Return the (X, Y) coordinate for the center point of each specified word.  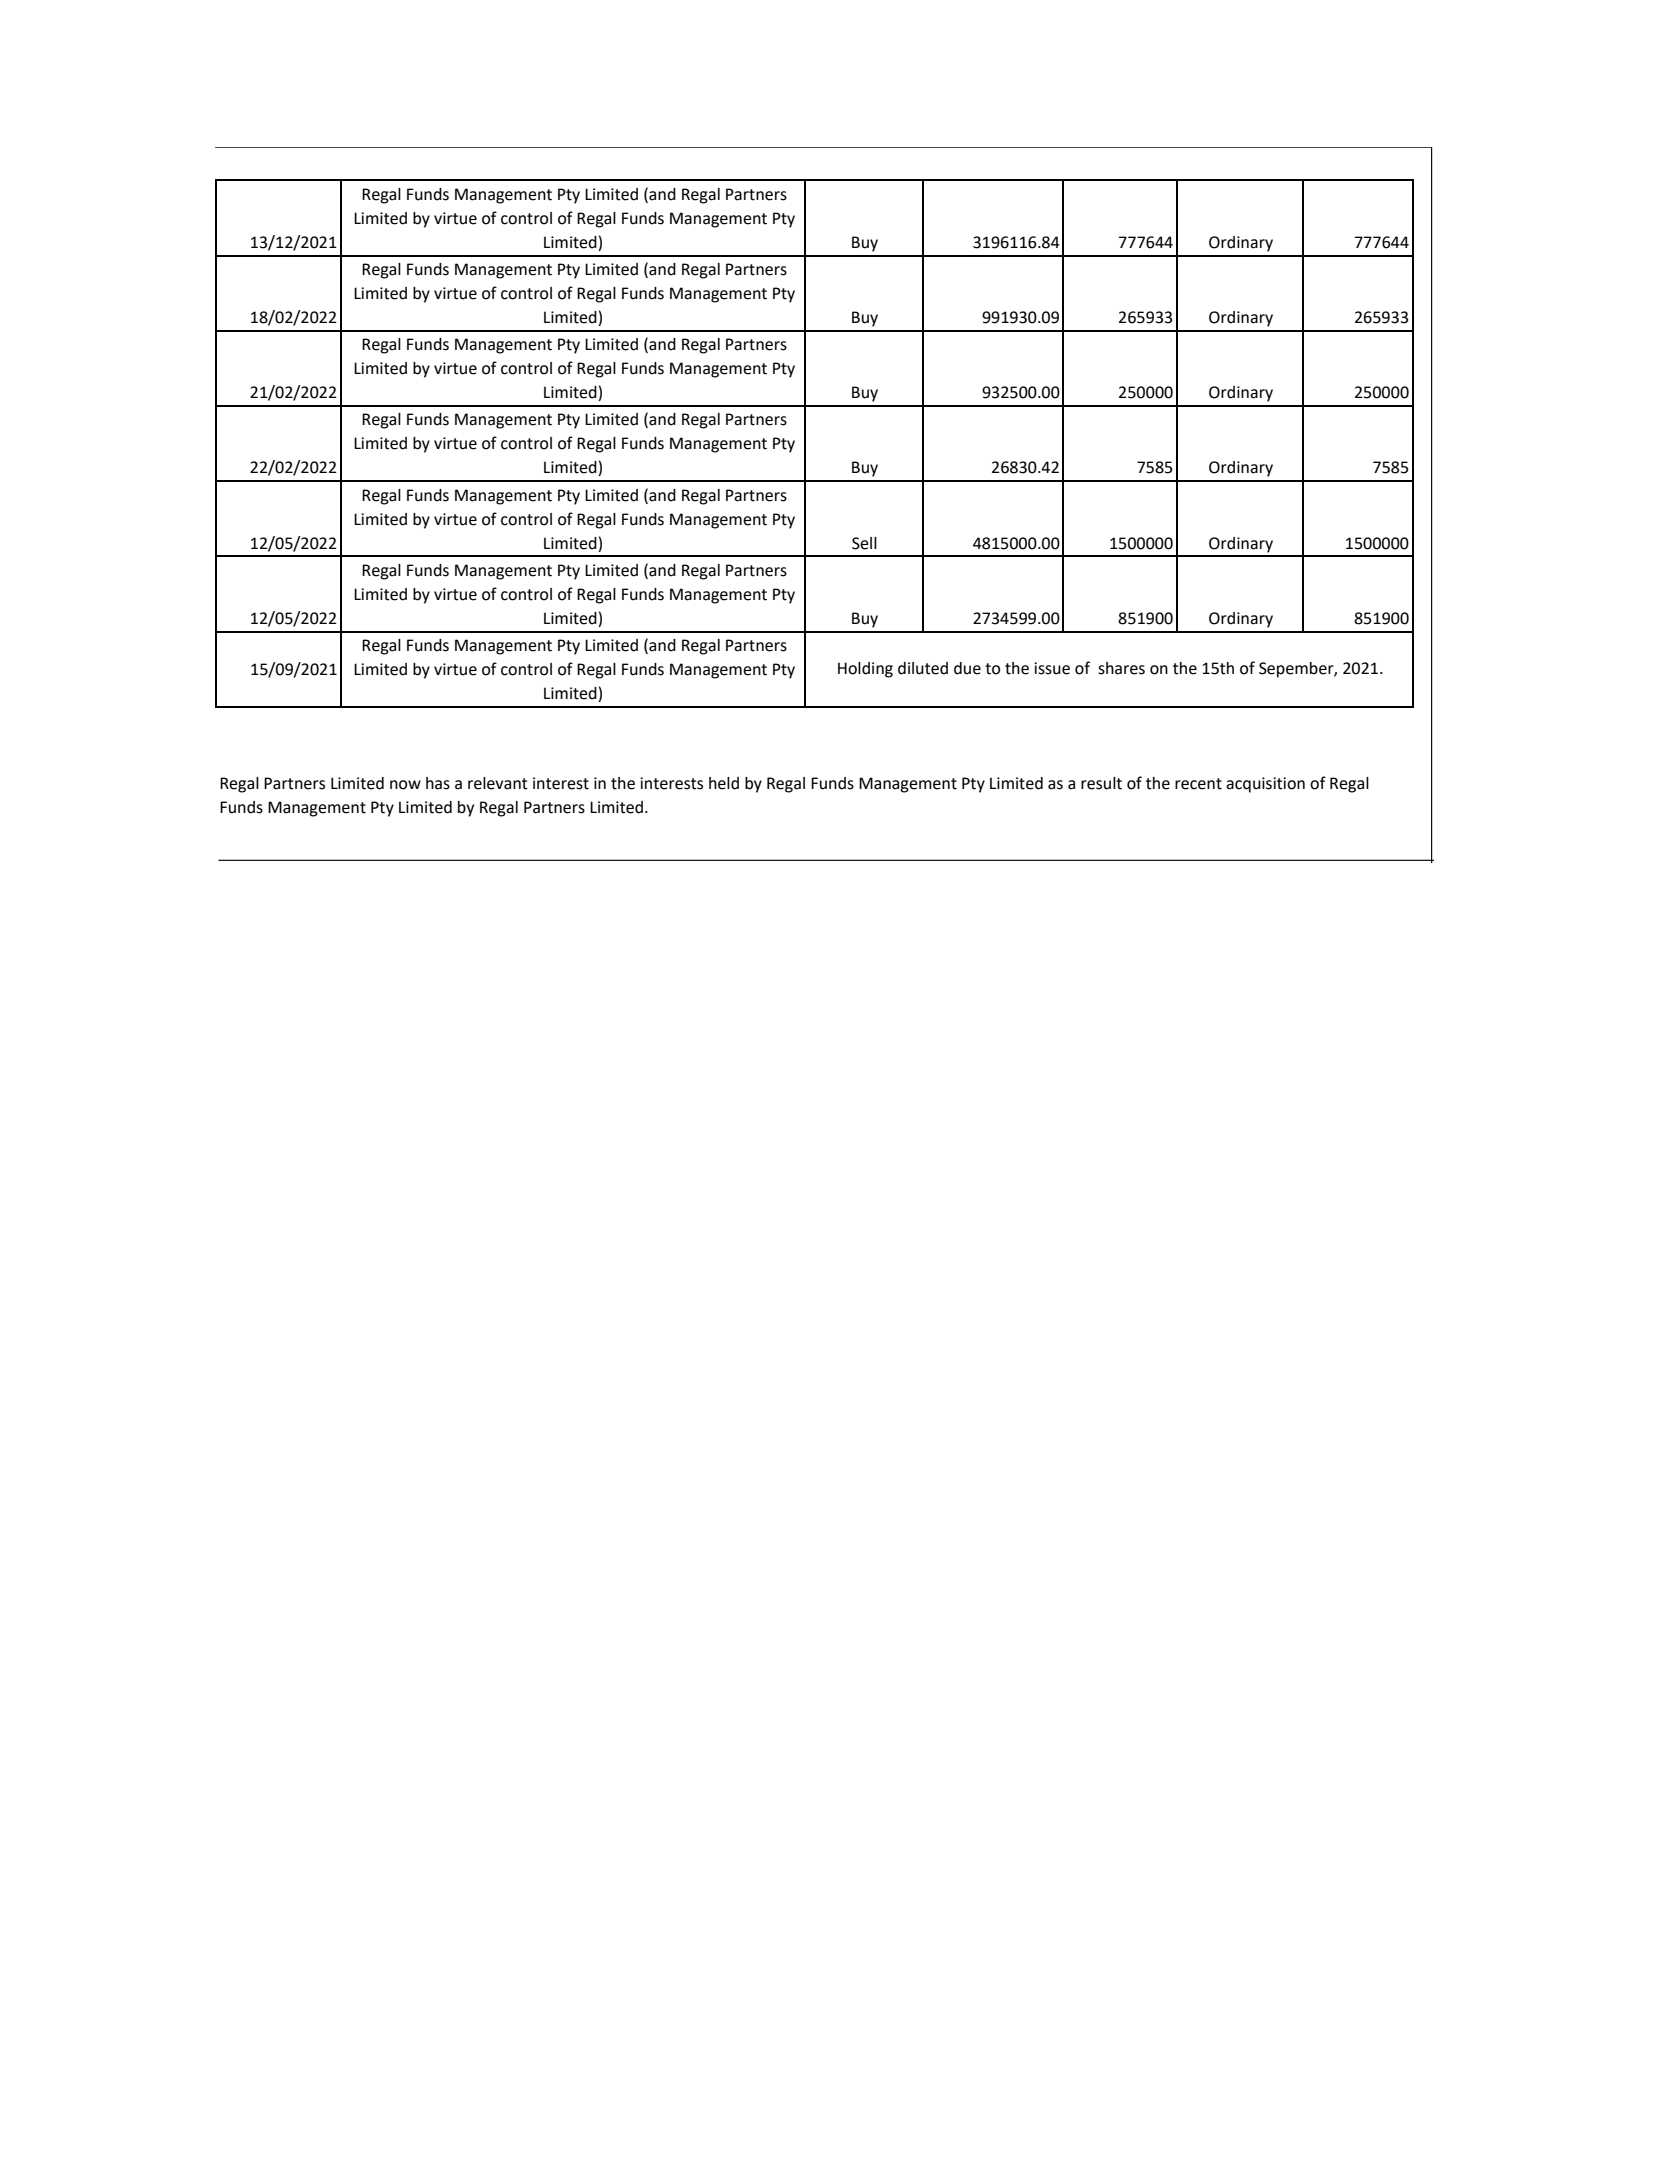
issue (1052, 668)
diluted (923, 668)
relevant (498, 783)
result (1101, 783)
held (724, 783)
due (967, 668)
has (438, 783)
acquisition (1265, 785)
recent (1198, 784)
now (405, 785)
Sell (864, 543)
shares (1121, 668)
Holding (865, 670)
